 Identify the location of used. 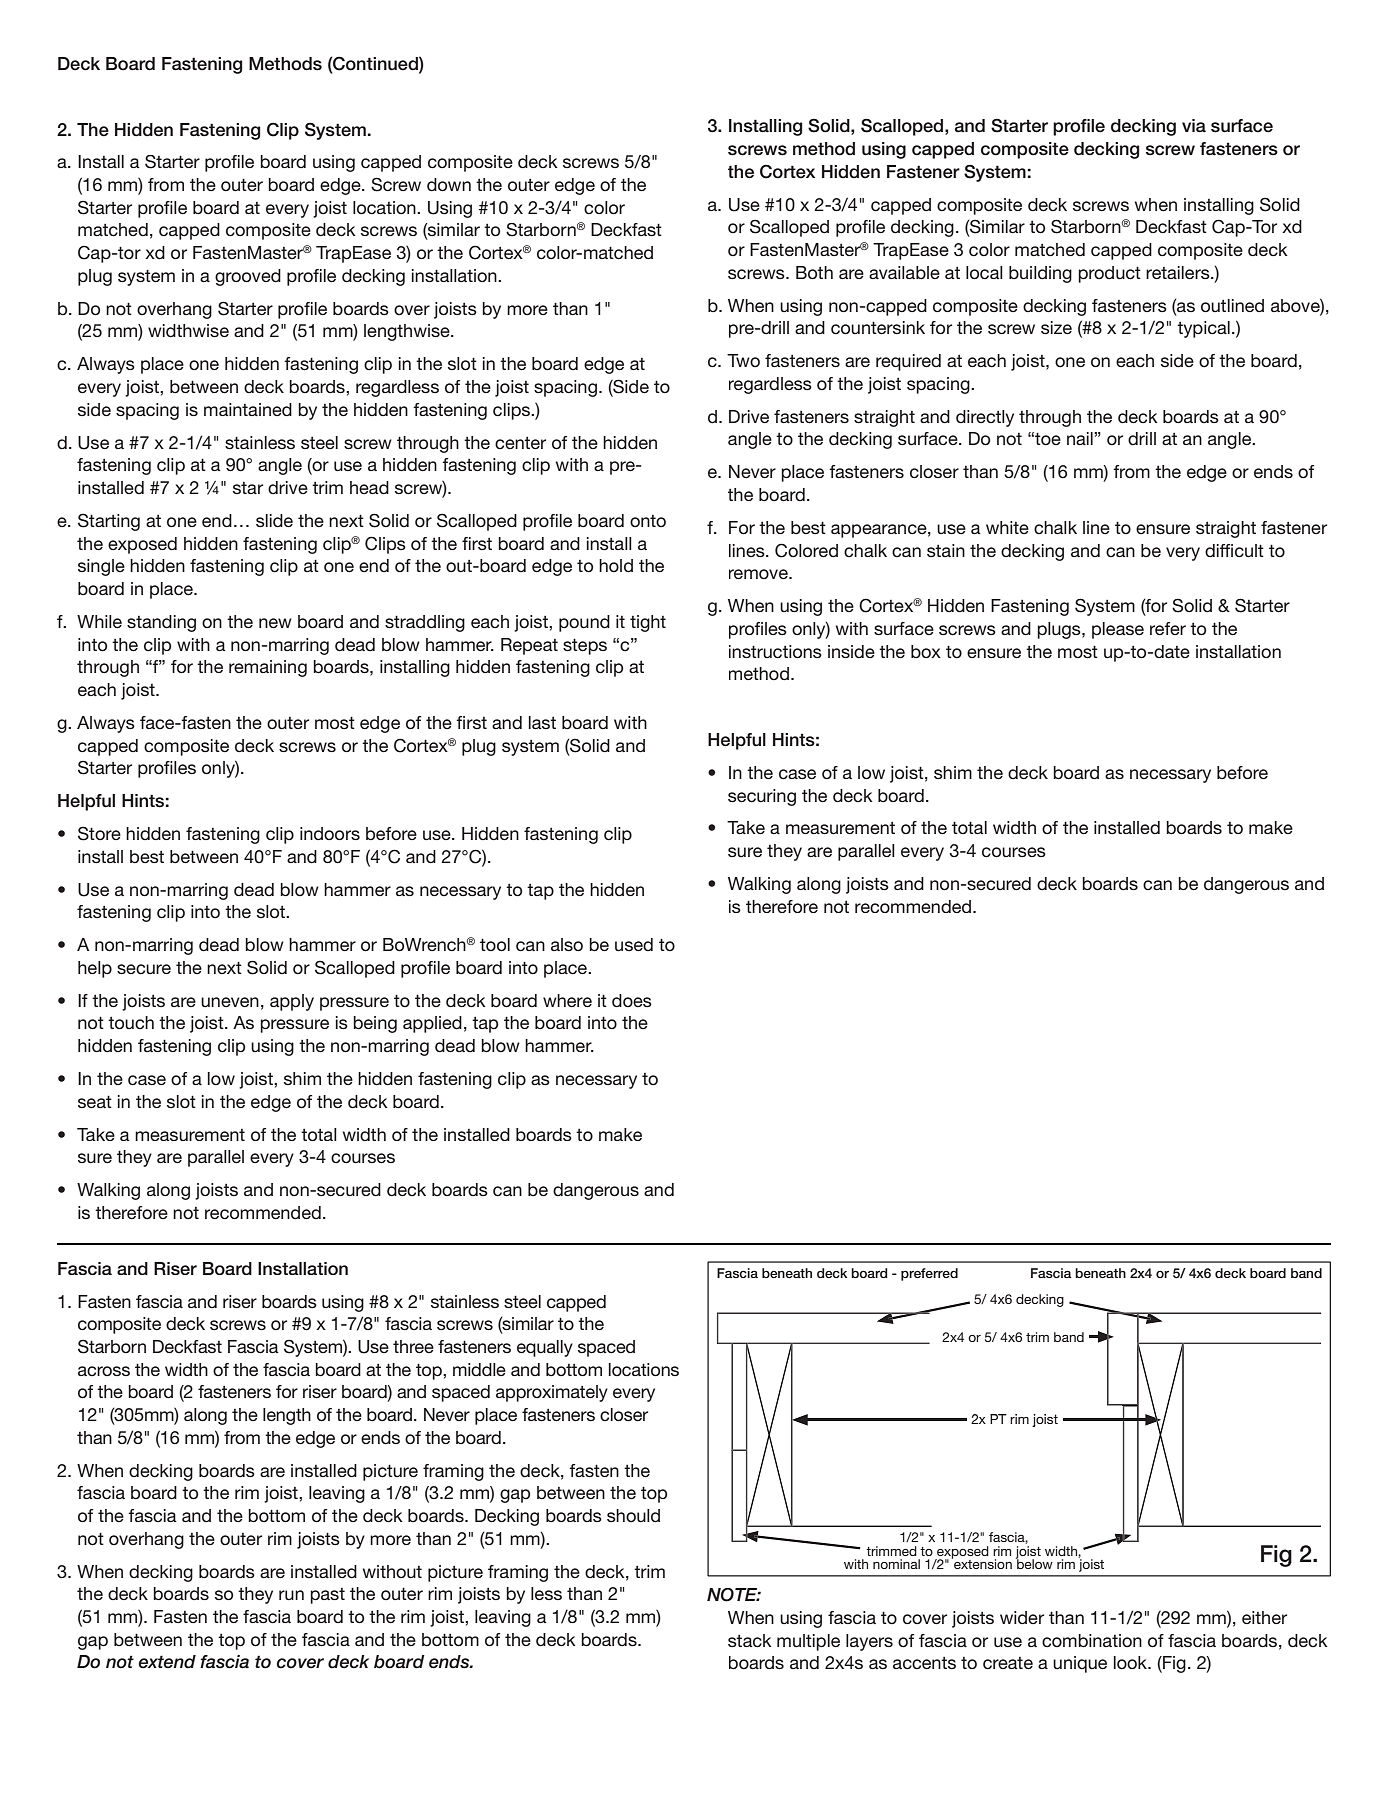
(634, 944).
